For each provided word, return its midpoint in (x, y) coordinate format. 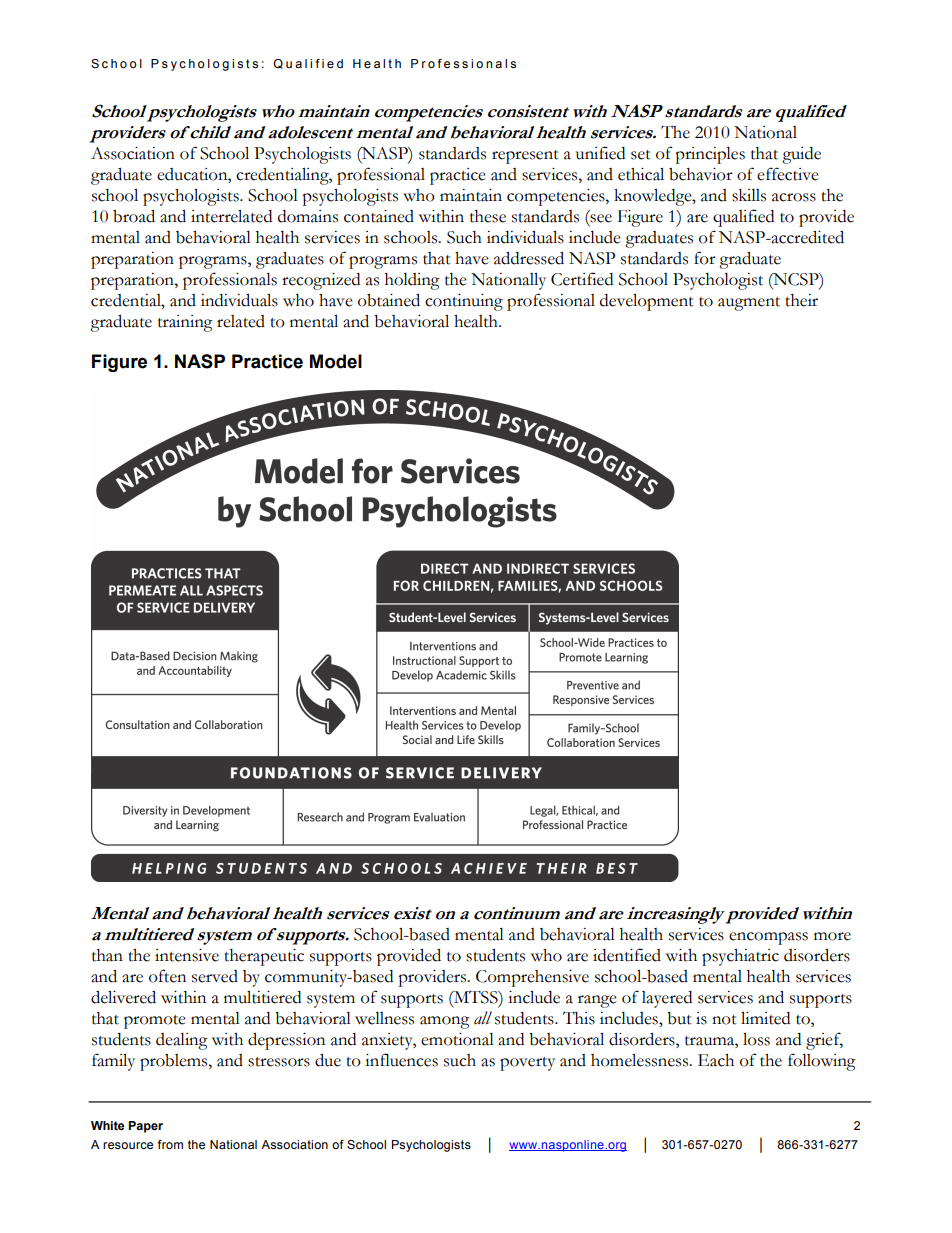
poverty (527, 1064)
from (170, 1144)
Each (716, 1060)
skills (749, 195)
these (488, 216)
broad (134, 216)
